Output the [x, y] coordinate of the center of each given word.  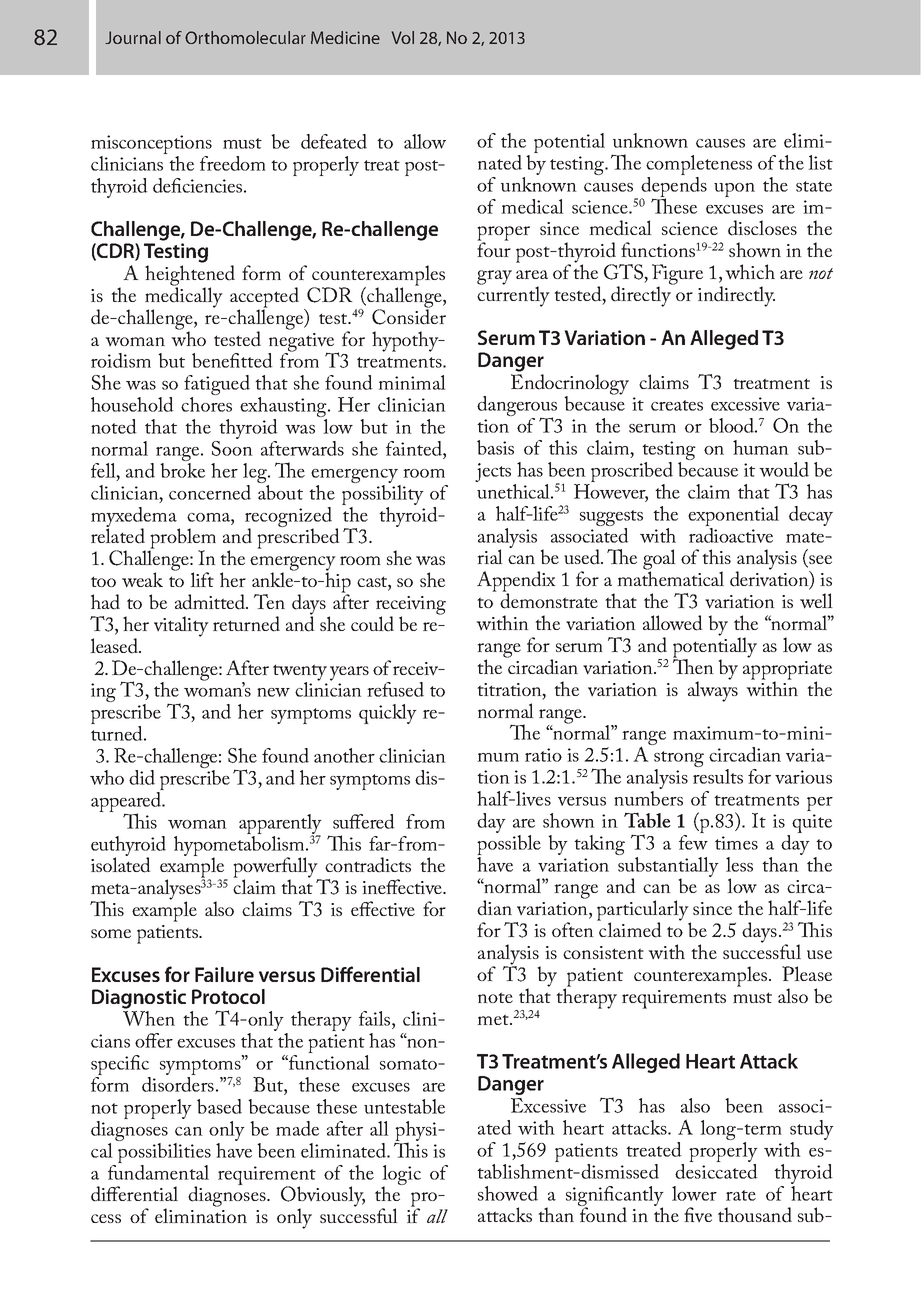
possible [509, 846]
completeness [699, 166]
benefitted [232, 360]
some [111, 933]
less [739, 864]
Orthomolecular [245, 37]
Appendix [516, 582]
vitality [181, 626]
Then [693, 665]
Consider [409, 316]
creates [677, 405]
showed [508, 1193]
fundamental [158, 1172]
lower [694, 1193]
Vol [402, 37]
